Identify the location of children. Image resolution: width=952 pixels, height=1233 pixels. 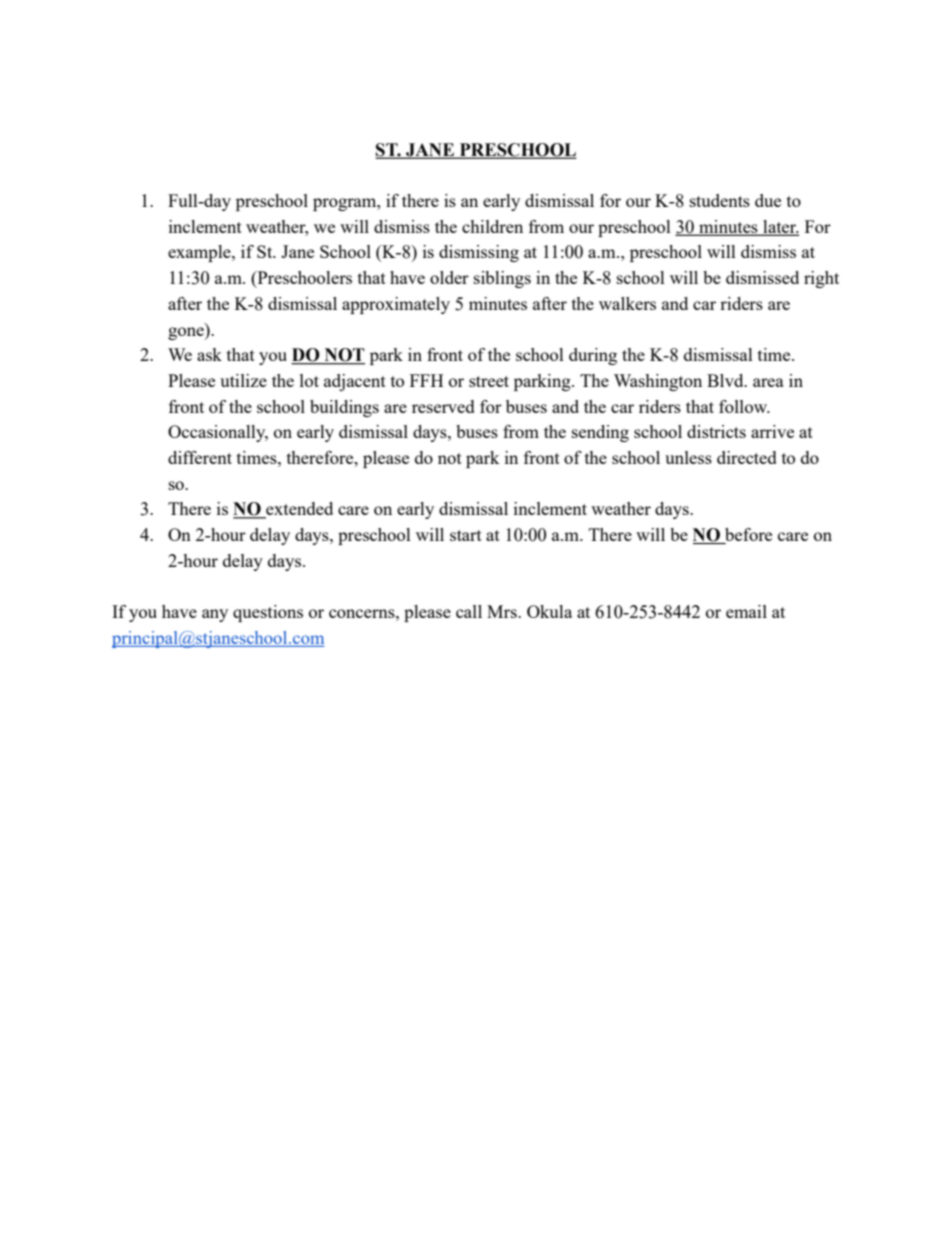
(492, 226).
